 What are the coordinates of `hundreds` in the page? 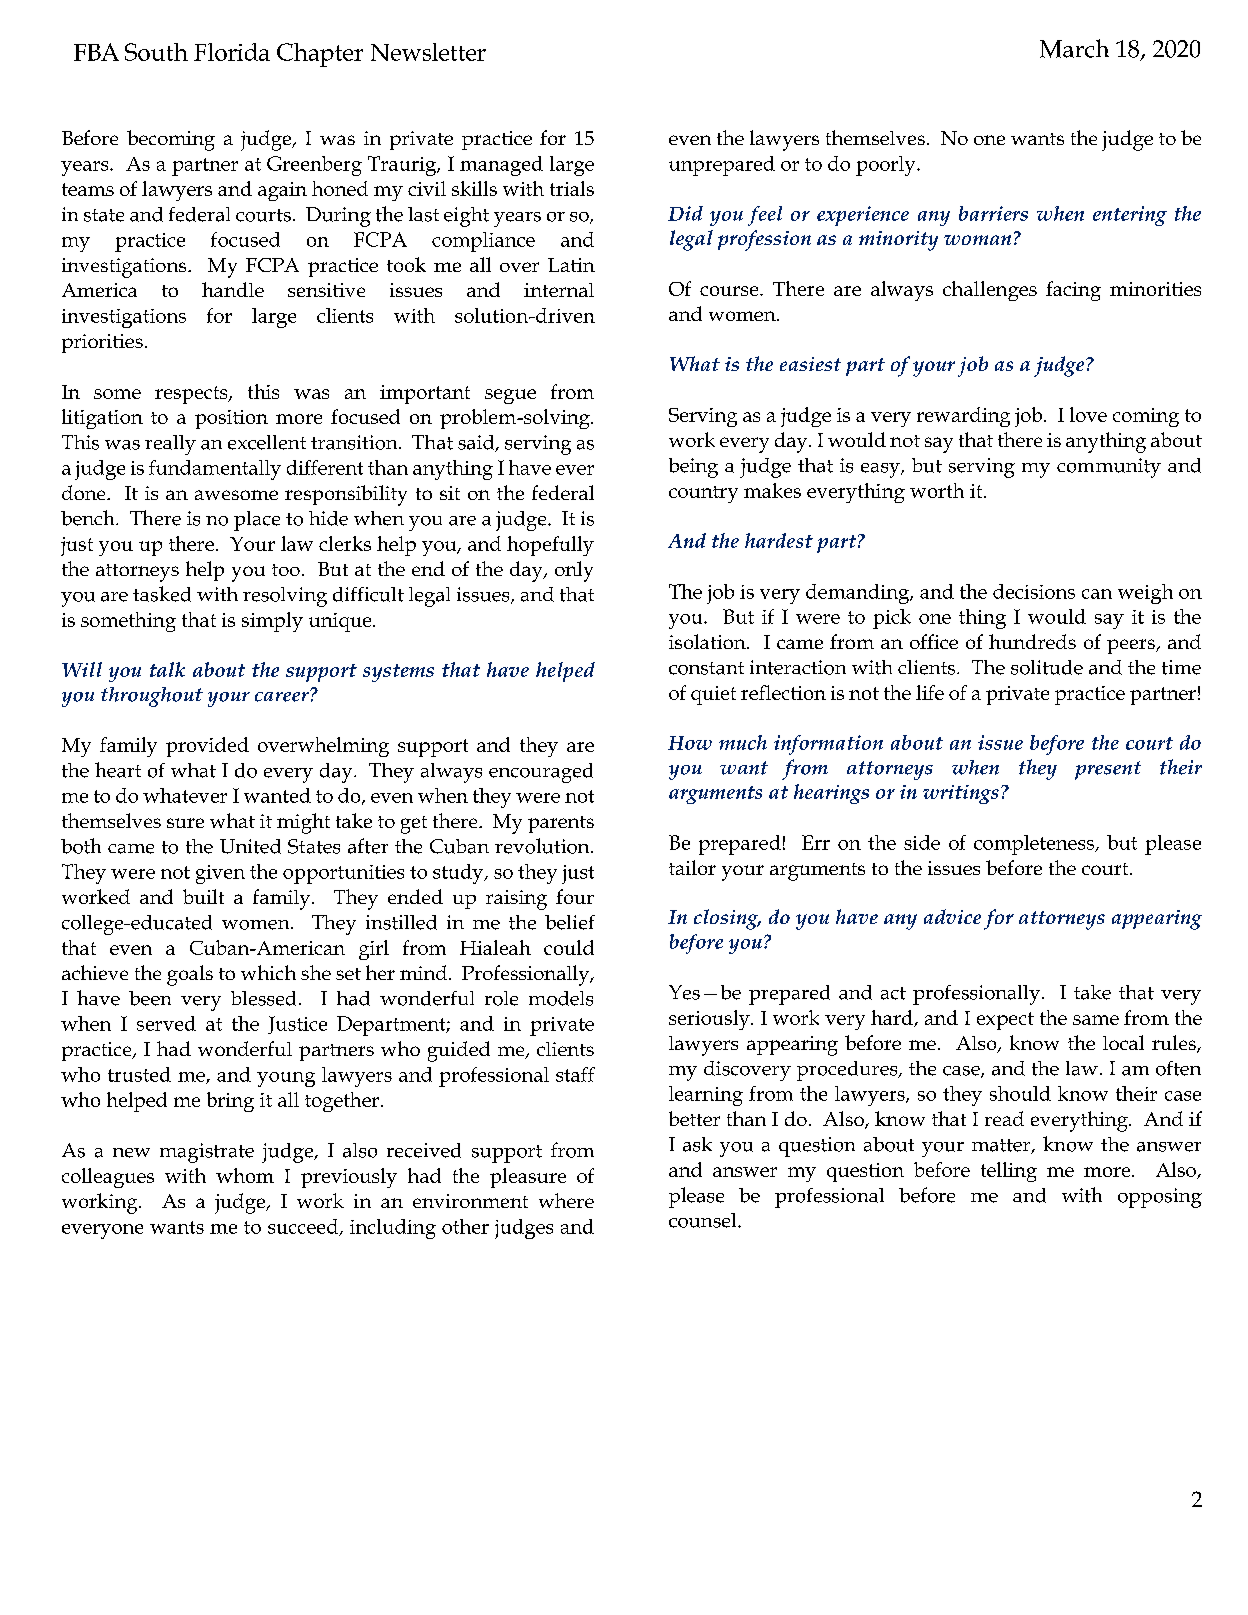 It's located at (1032, 641).
